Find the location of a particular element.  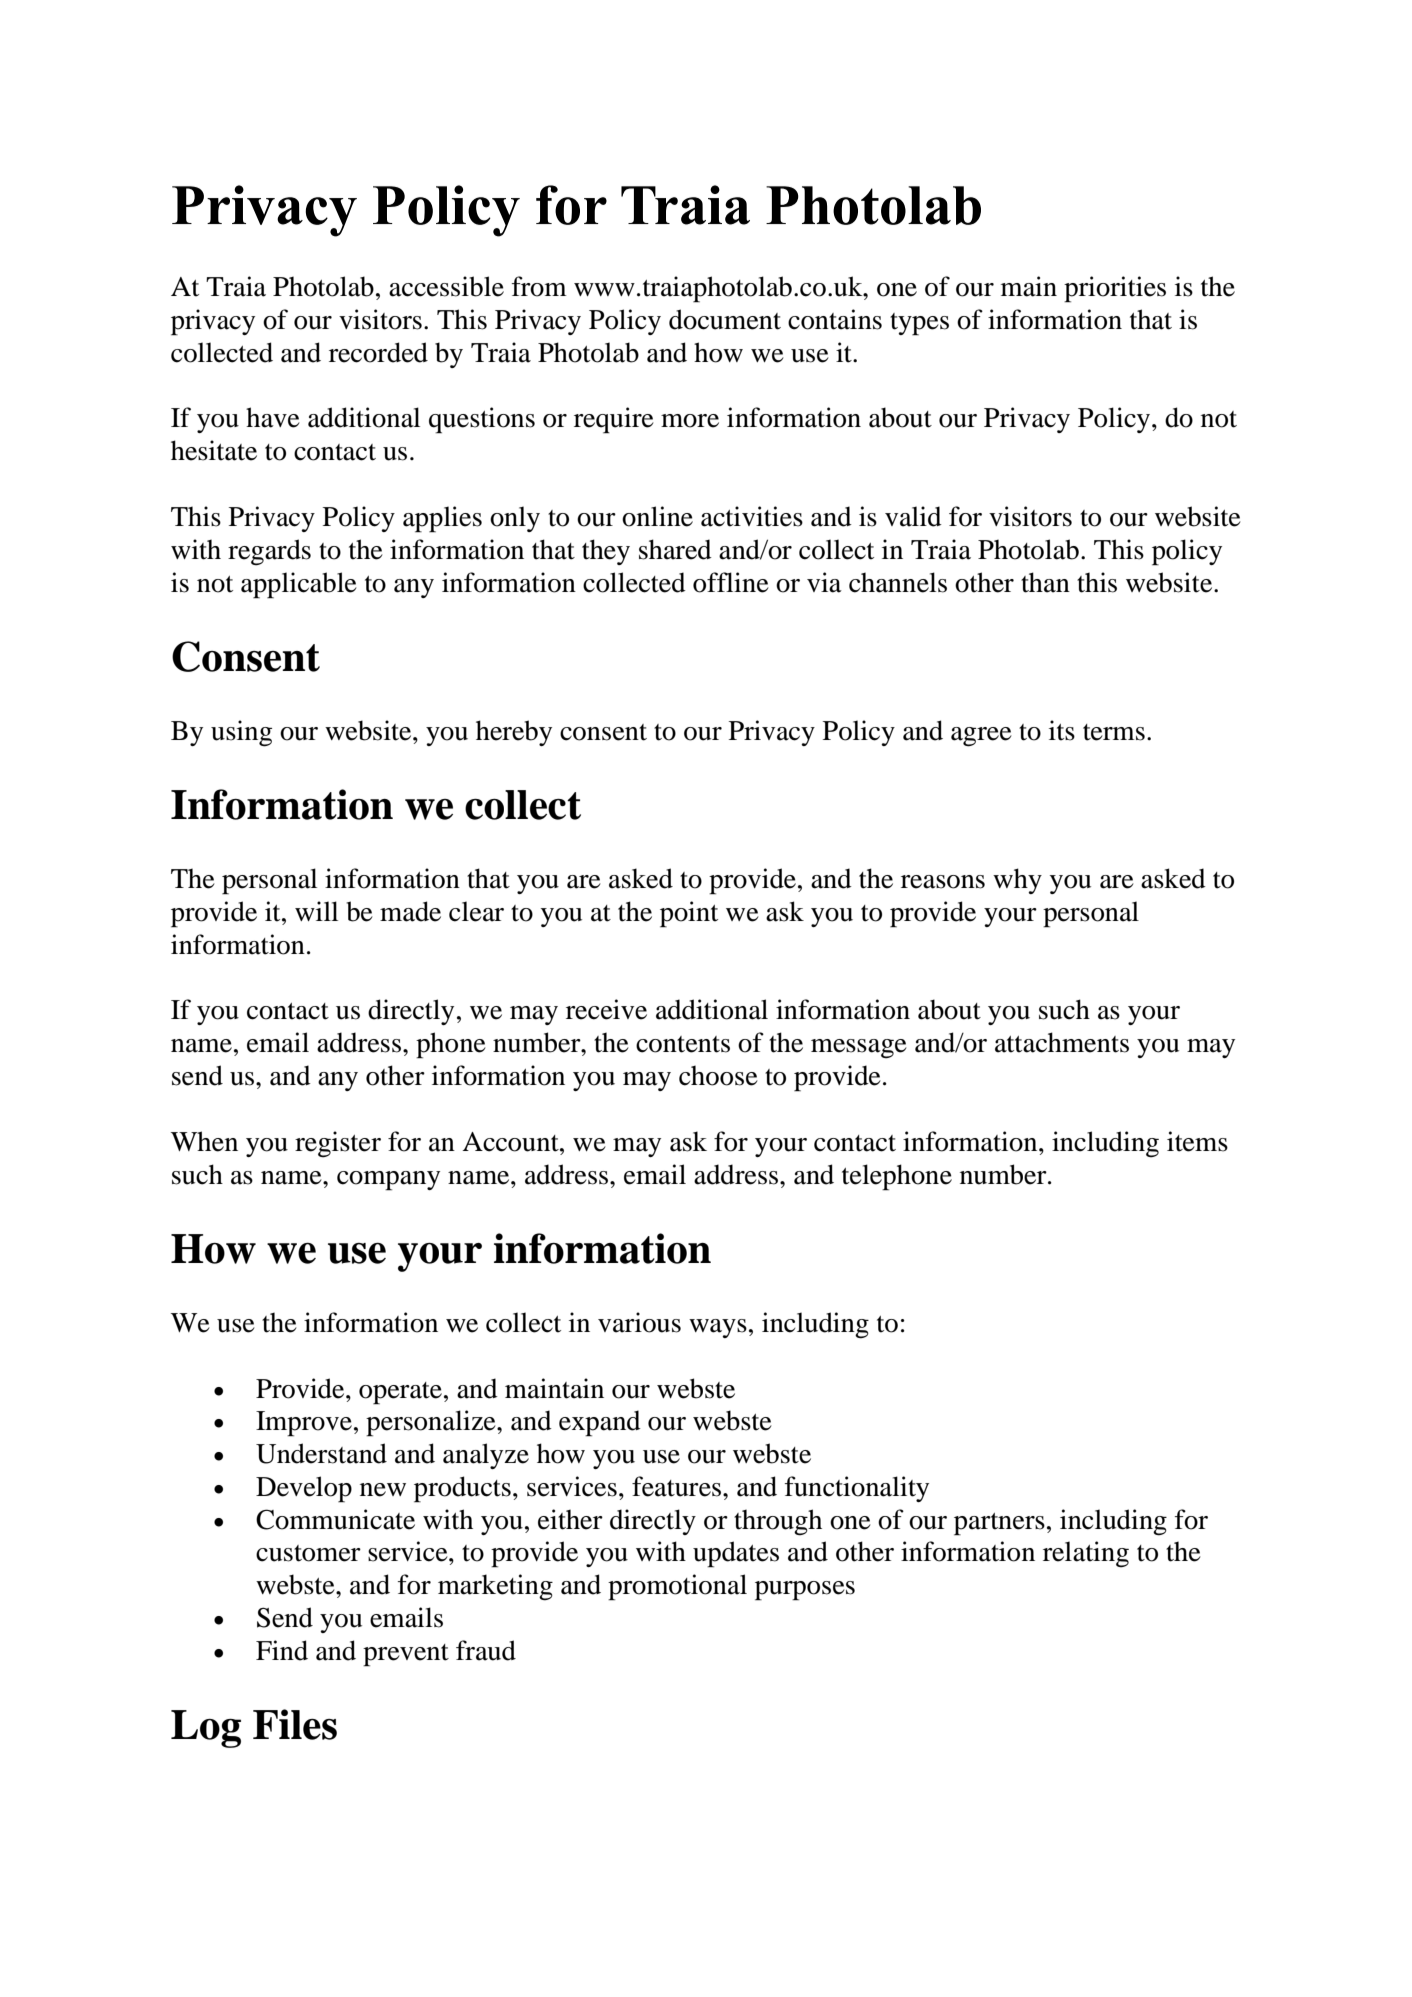

contents is located at coordinates (683, 1044).
